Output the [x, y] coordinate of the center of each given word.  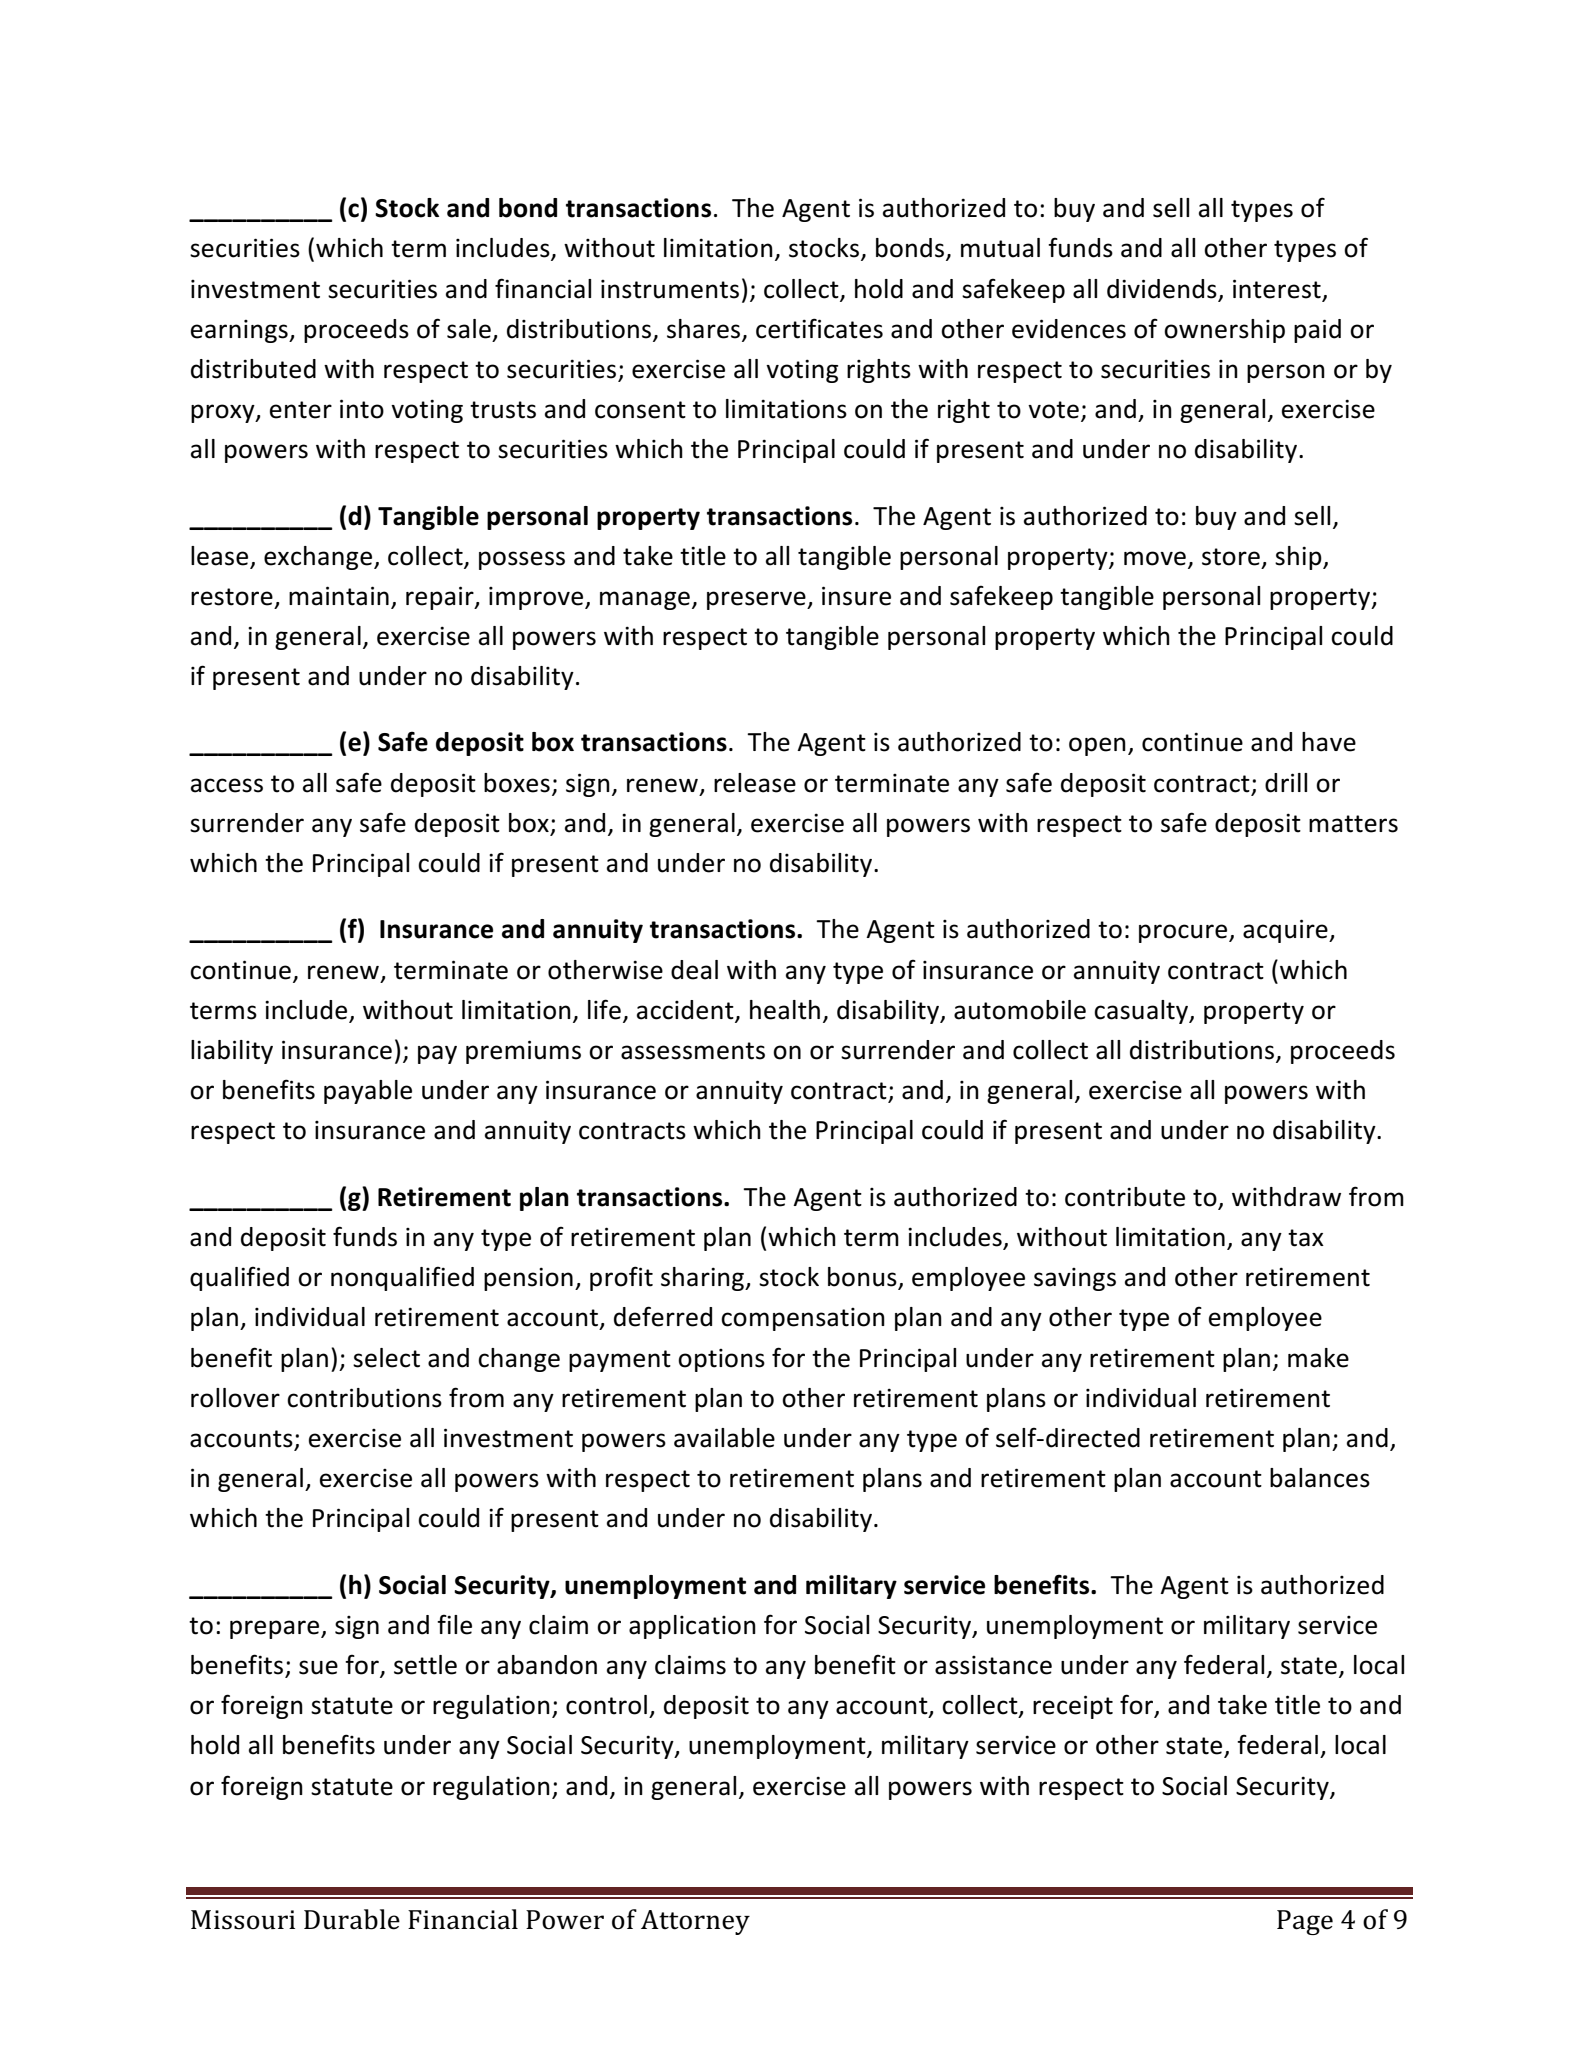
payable [368, 1092]
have [1329, 742]
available [724, 1438]
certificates [819, 328]
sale [469, 329]
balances [1320, 1478]
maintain [339, 596]
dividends [1162, 289]
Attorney [695, 1922]
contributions [364, 1398]
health [785, 1010]
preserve [757, 600]
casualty [1142, 1012]
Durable [352, 1919]
